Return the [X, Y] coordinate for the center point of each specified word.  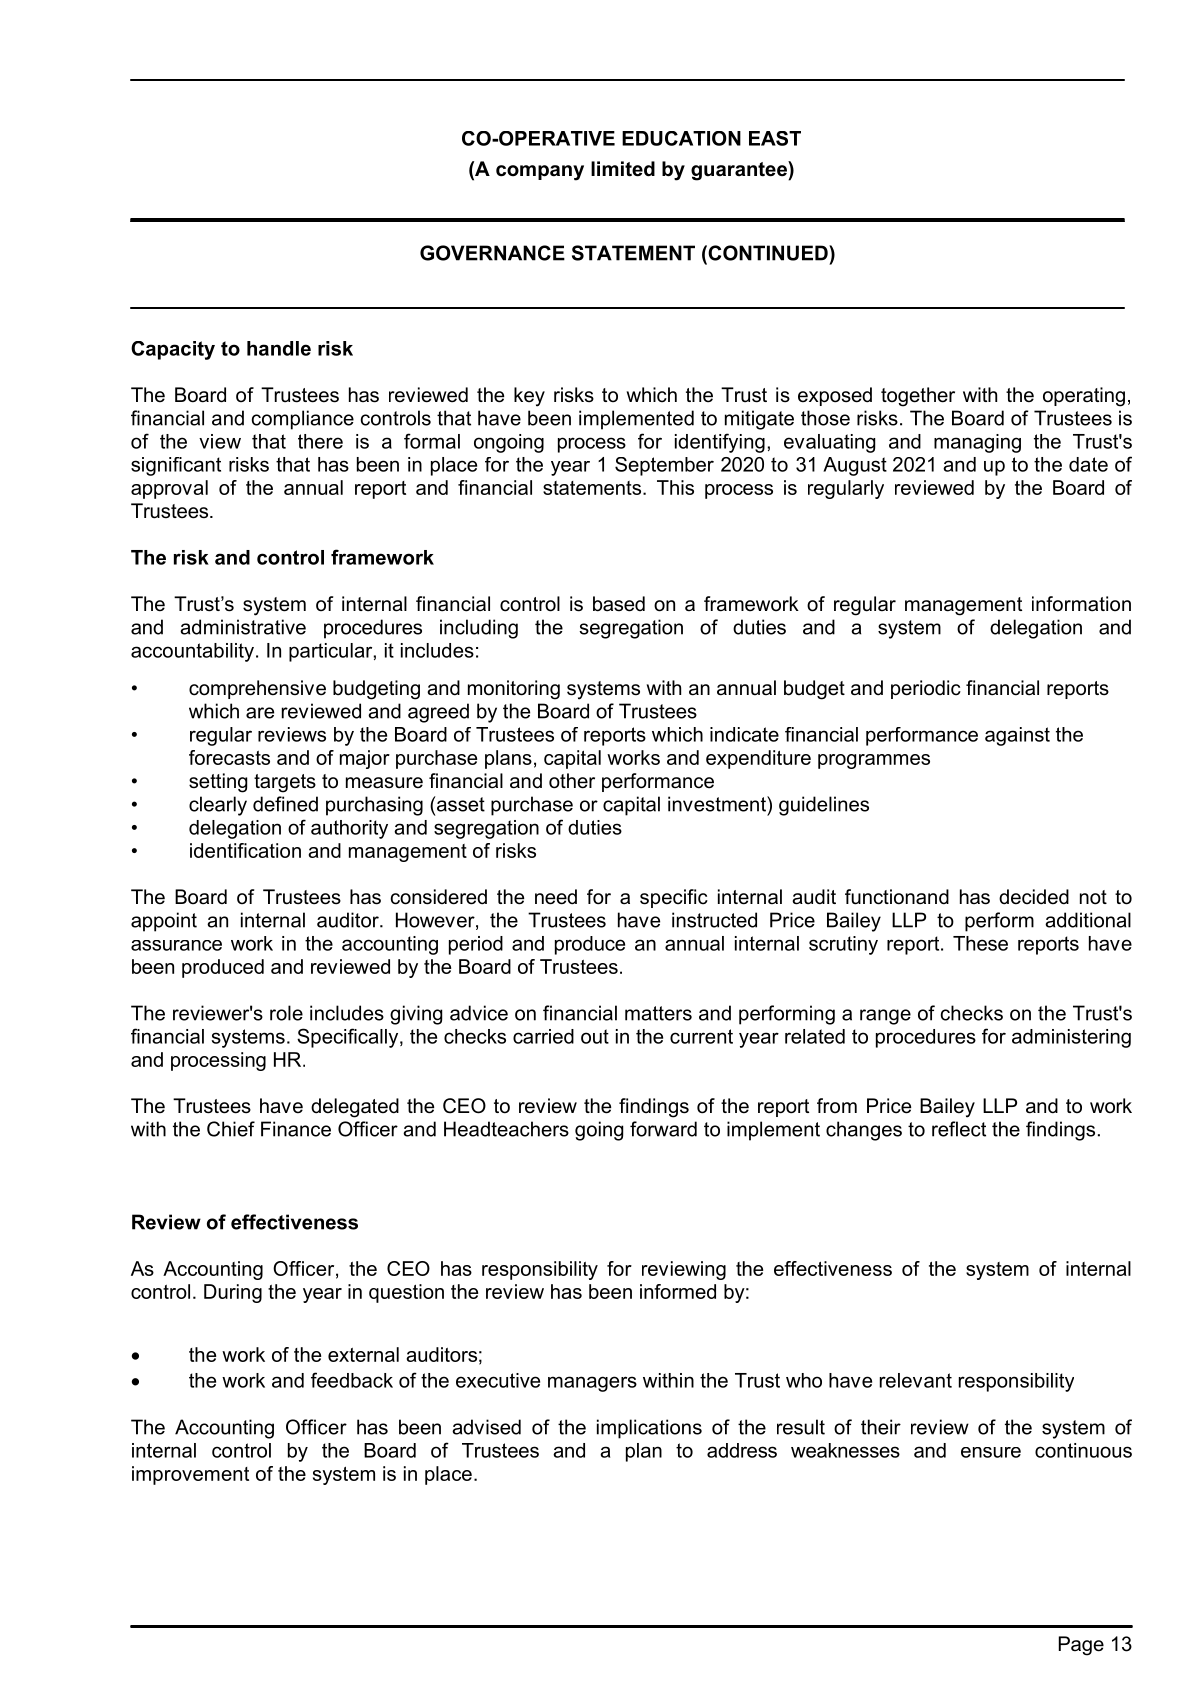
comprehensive [257, 689]
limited [623, 169]
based [619, 604]
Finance [296, 1129]
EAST [775, 138]
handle [279, 348]
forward [663, 1129]
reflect [959, 1129]
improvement [190, 1475]
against [1017, 736]
